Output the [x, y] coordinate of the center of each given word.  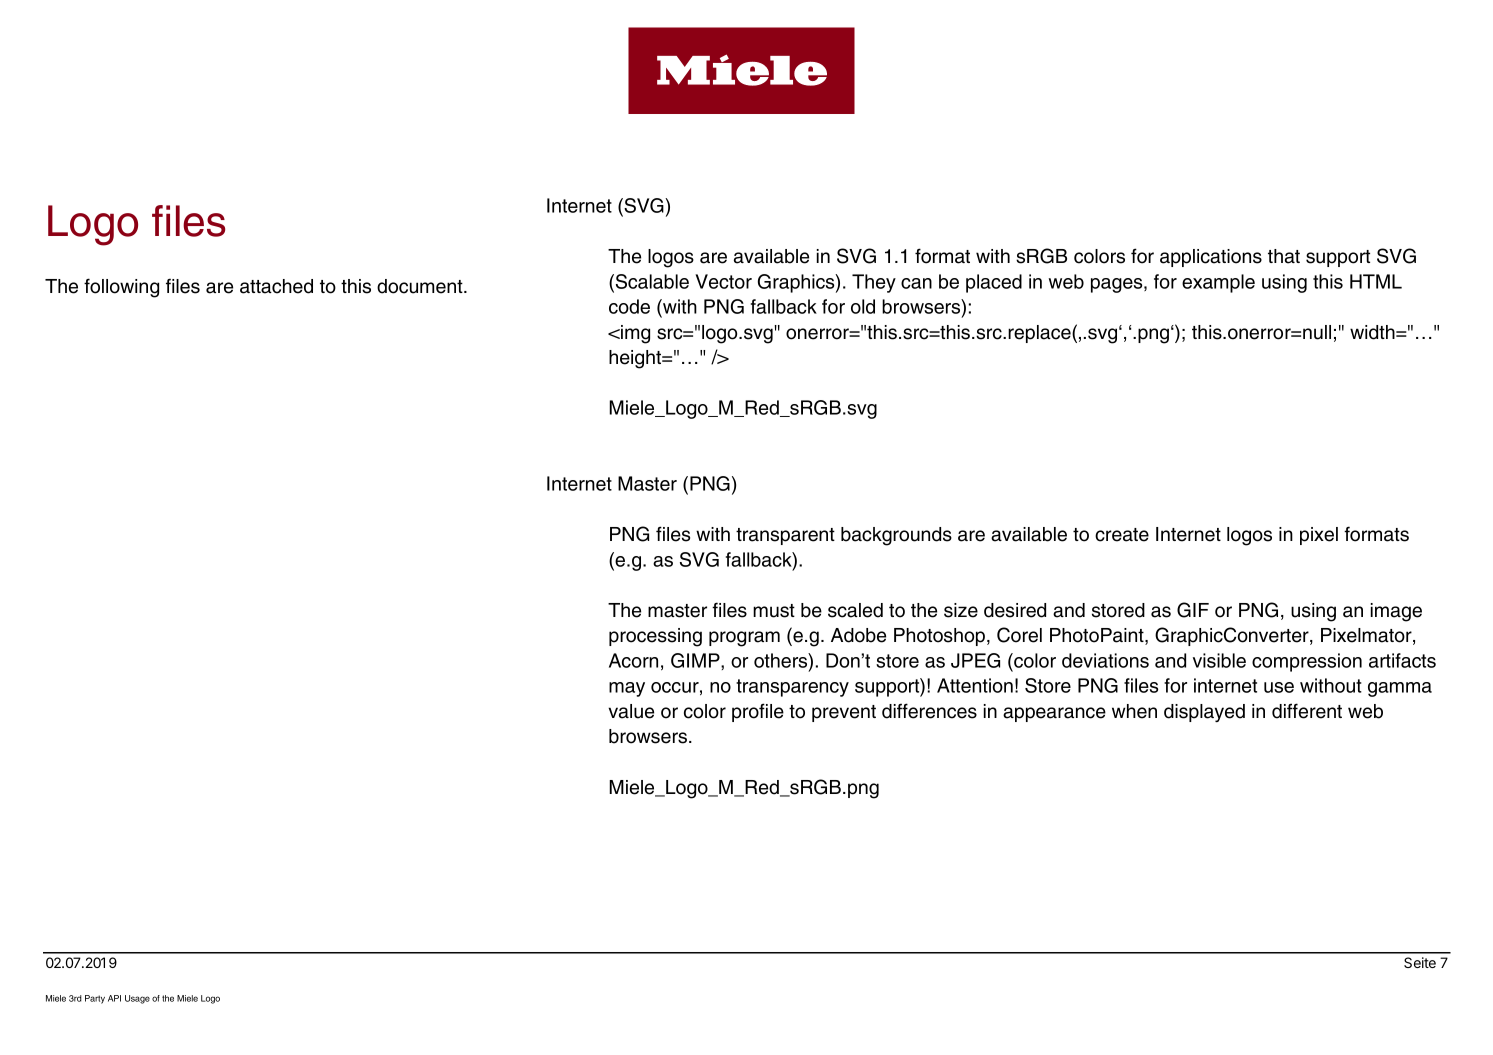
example [1218, 283]
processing [655, 637]
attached [276, 286]
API [114, 998]
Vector [723, 281]
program [744, 639]
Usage [137, 999]
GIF [1193, 610]
